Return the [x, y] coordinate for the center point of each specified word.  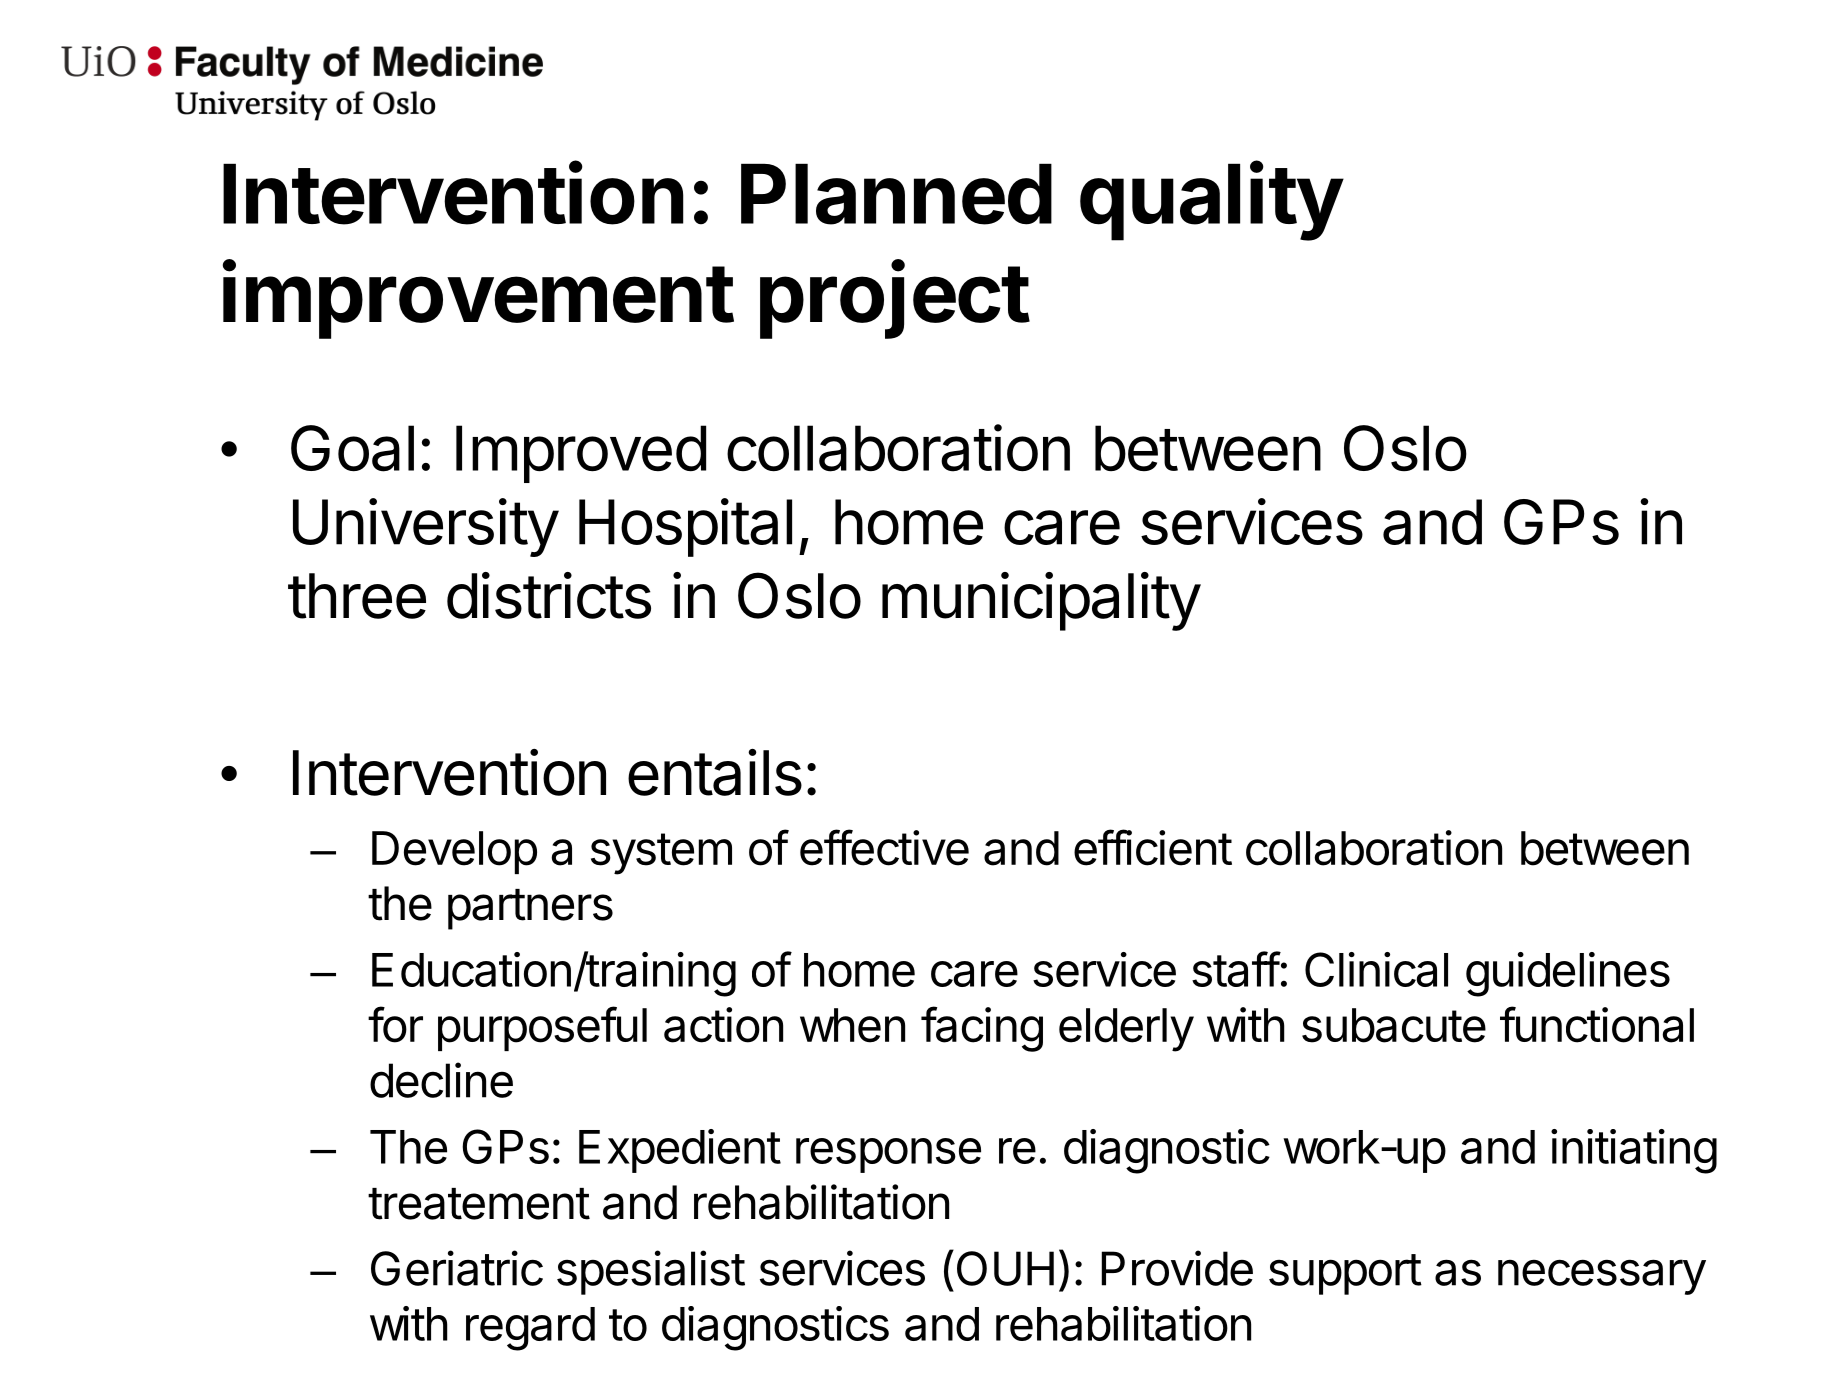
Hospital [685, 527]
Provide [1177, 1268]
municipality [1041, 601]
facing [982, 1029]
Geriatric [457, 1268]
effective [884, 847]
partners [530, 909]
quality [1211, 201]
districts [549, 595]
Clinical [1376, 969]
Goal [352, 448]
